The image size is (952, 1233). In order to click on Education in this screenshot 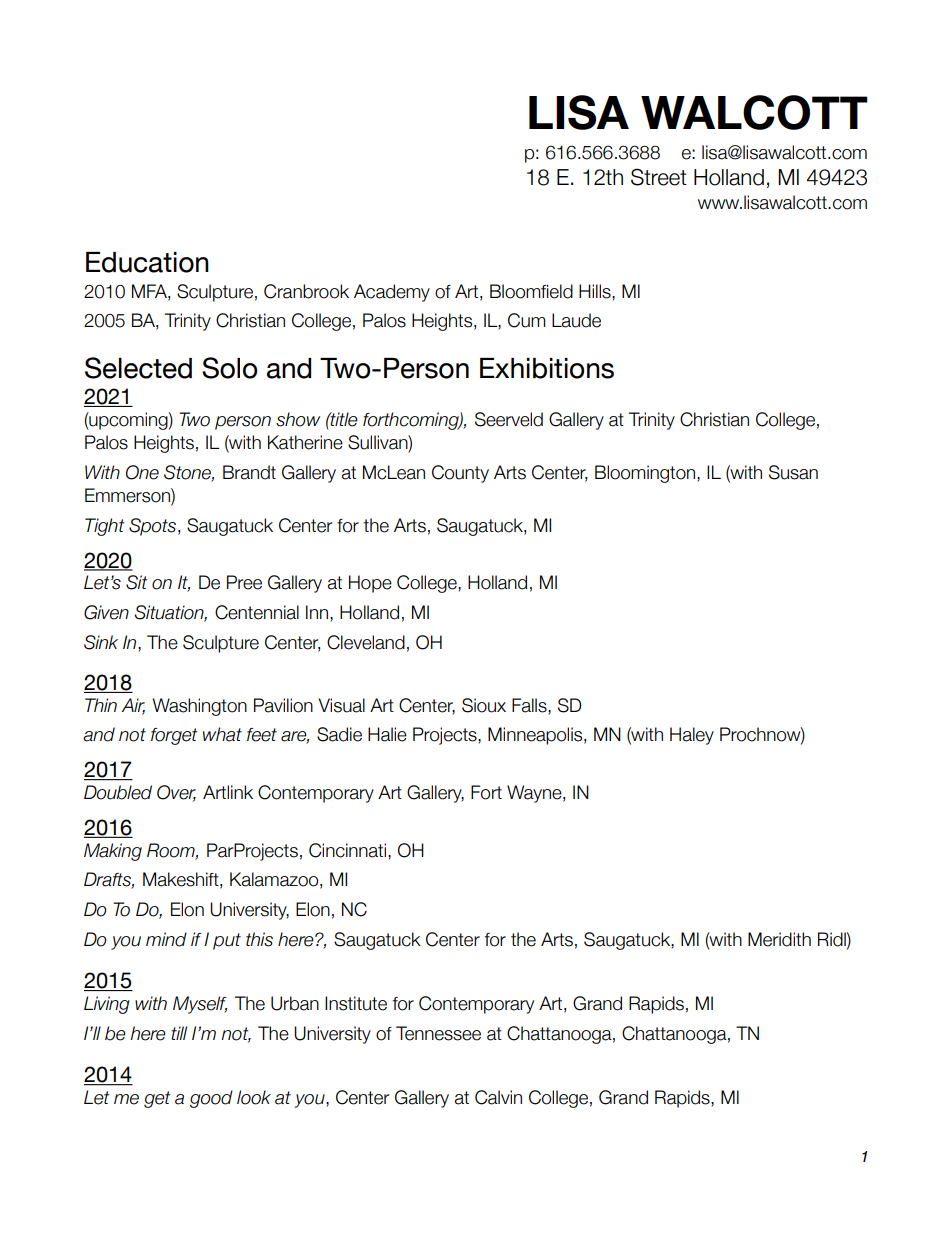, I will do `click(147, 262)`.
